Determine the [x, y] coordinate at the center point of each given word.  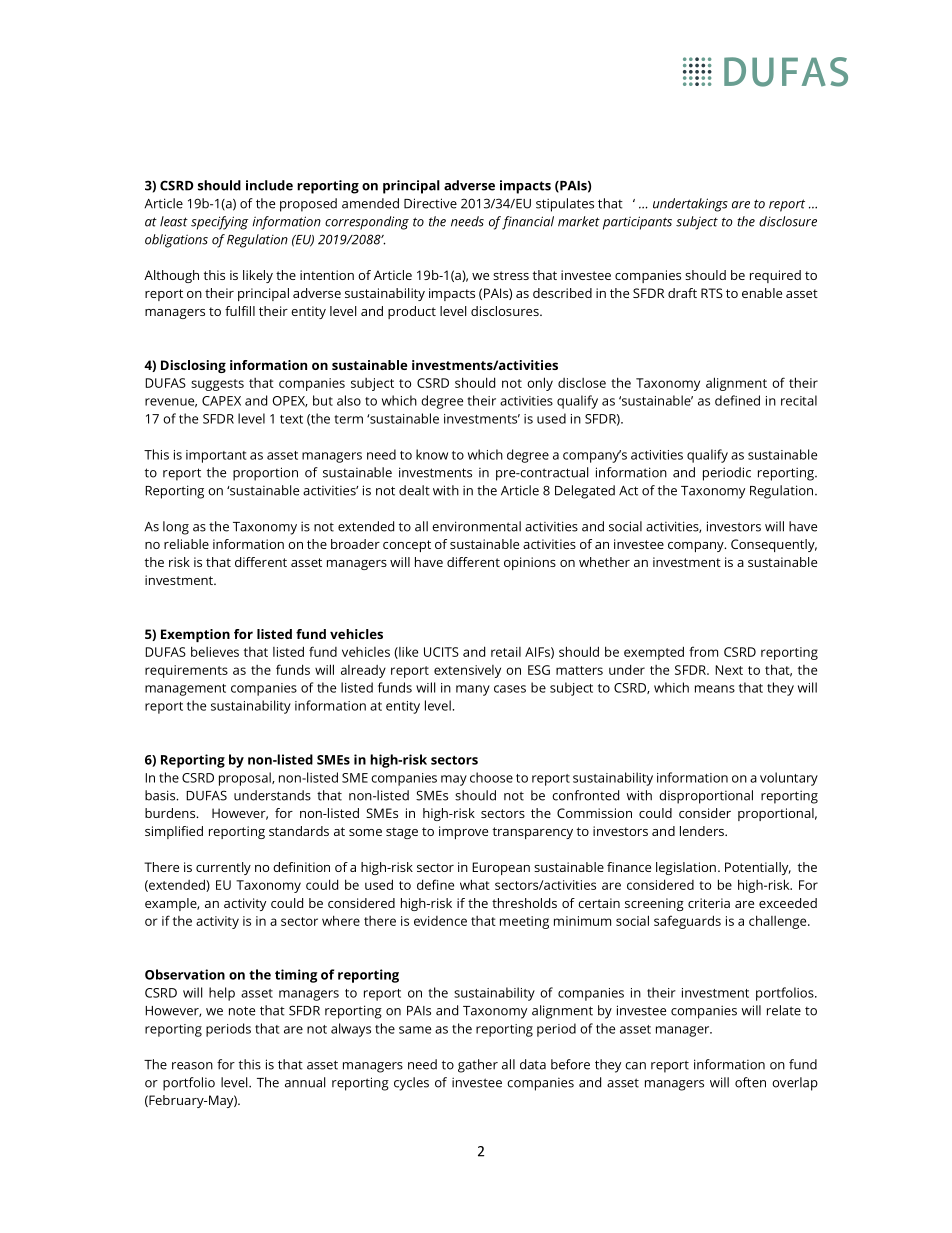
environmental [476, 526]
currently [223, 868]
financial [528, 223]
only [540, 384]
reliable [186, 544]
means [715, 689]
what [475, 884]
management [185, 690]
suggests [217, 385]
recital [799, 400]
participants [637, 223]
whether [604, 562]
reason [192, 1066]
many [473, 690]
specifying [219, 223]
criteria [709, 903]
